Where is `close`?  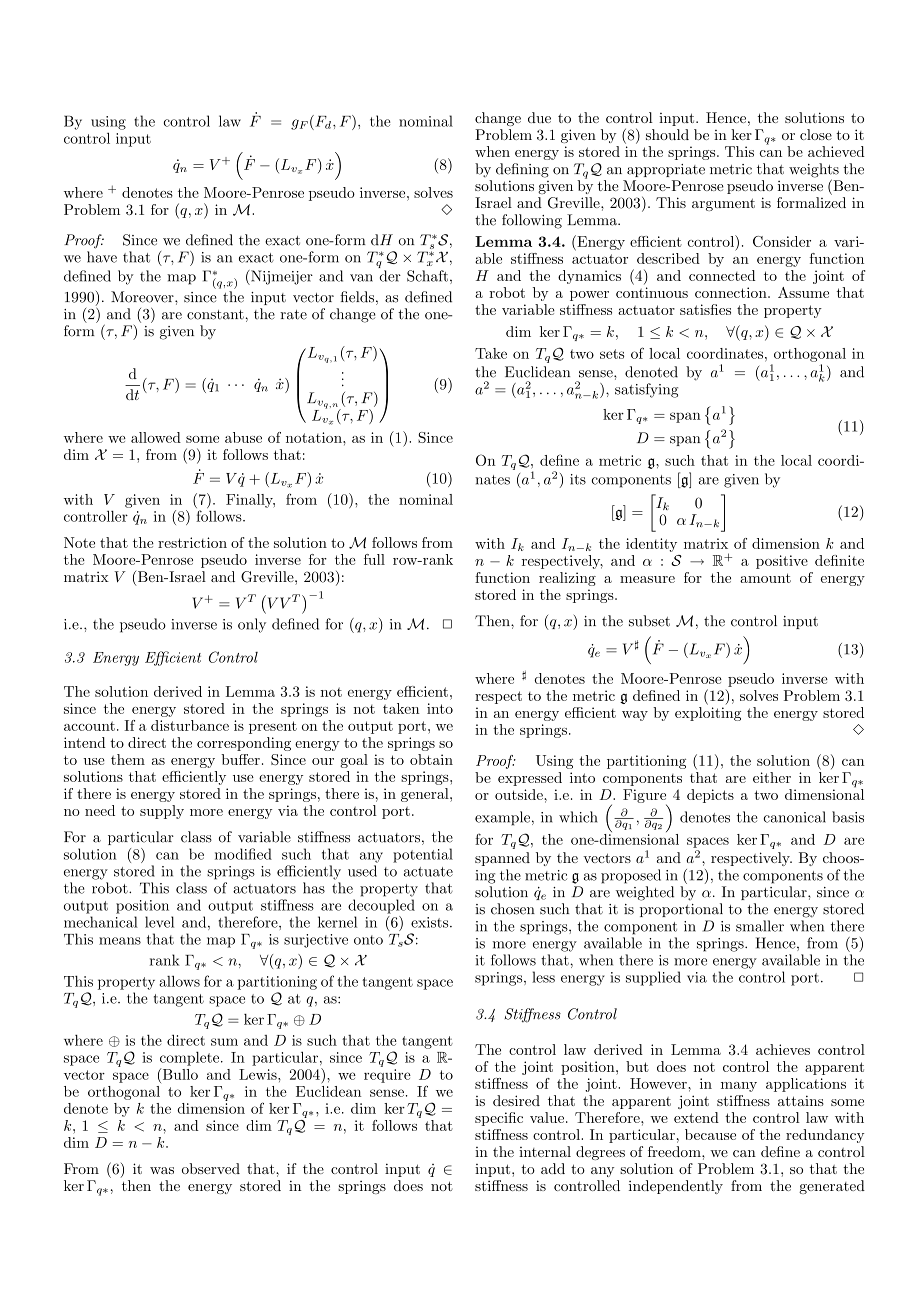
close is located at coordinates (816, 134).
